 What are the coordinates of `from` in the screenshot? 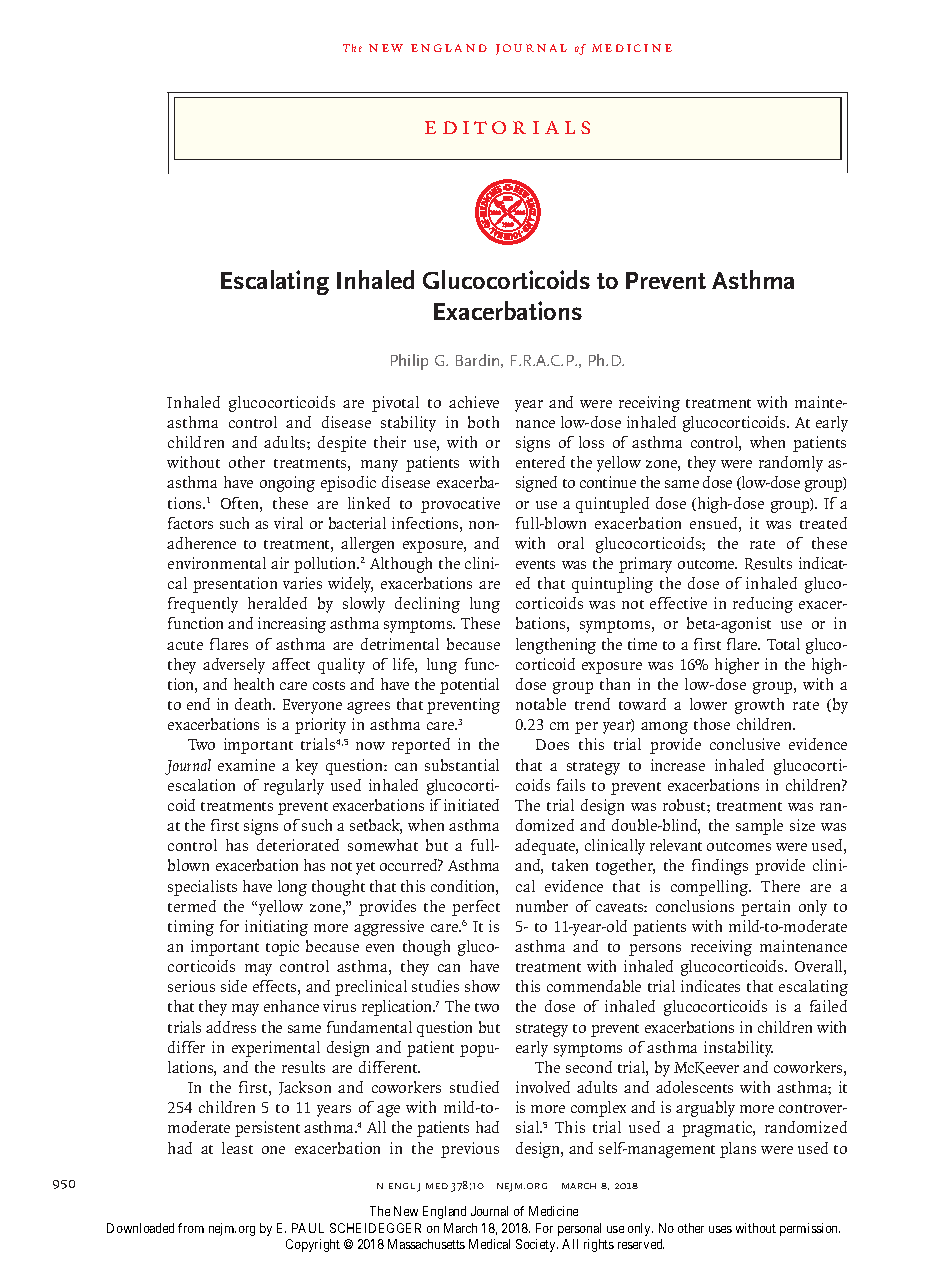 It's located at (191, 1228).
